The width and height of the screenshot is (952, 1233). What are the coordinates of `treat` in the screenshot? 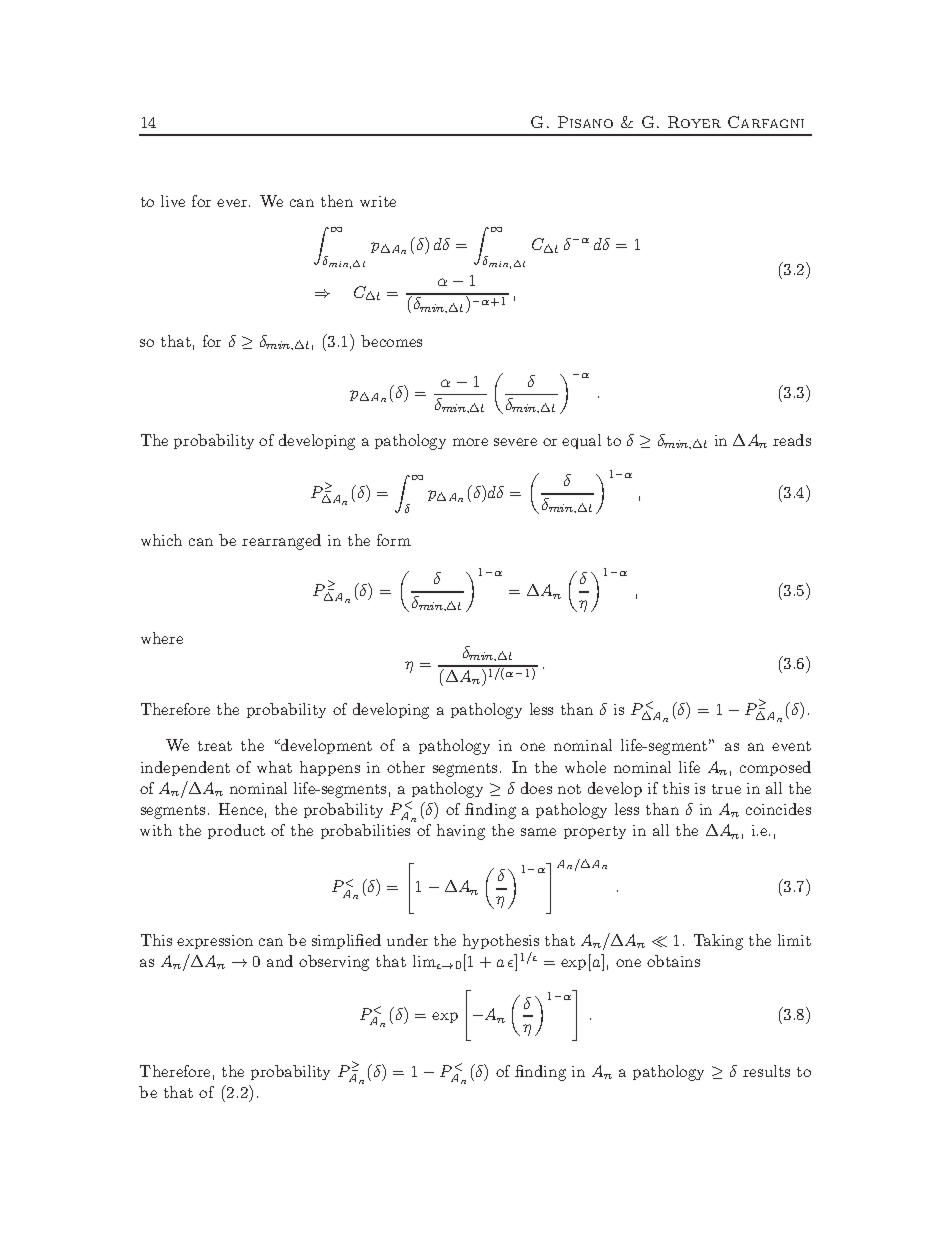 It's located at (215, 746).
